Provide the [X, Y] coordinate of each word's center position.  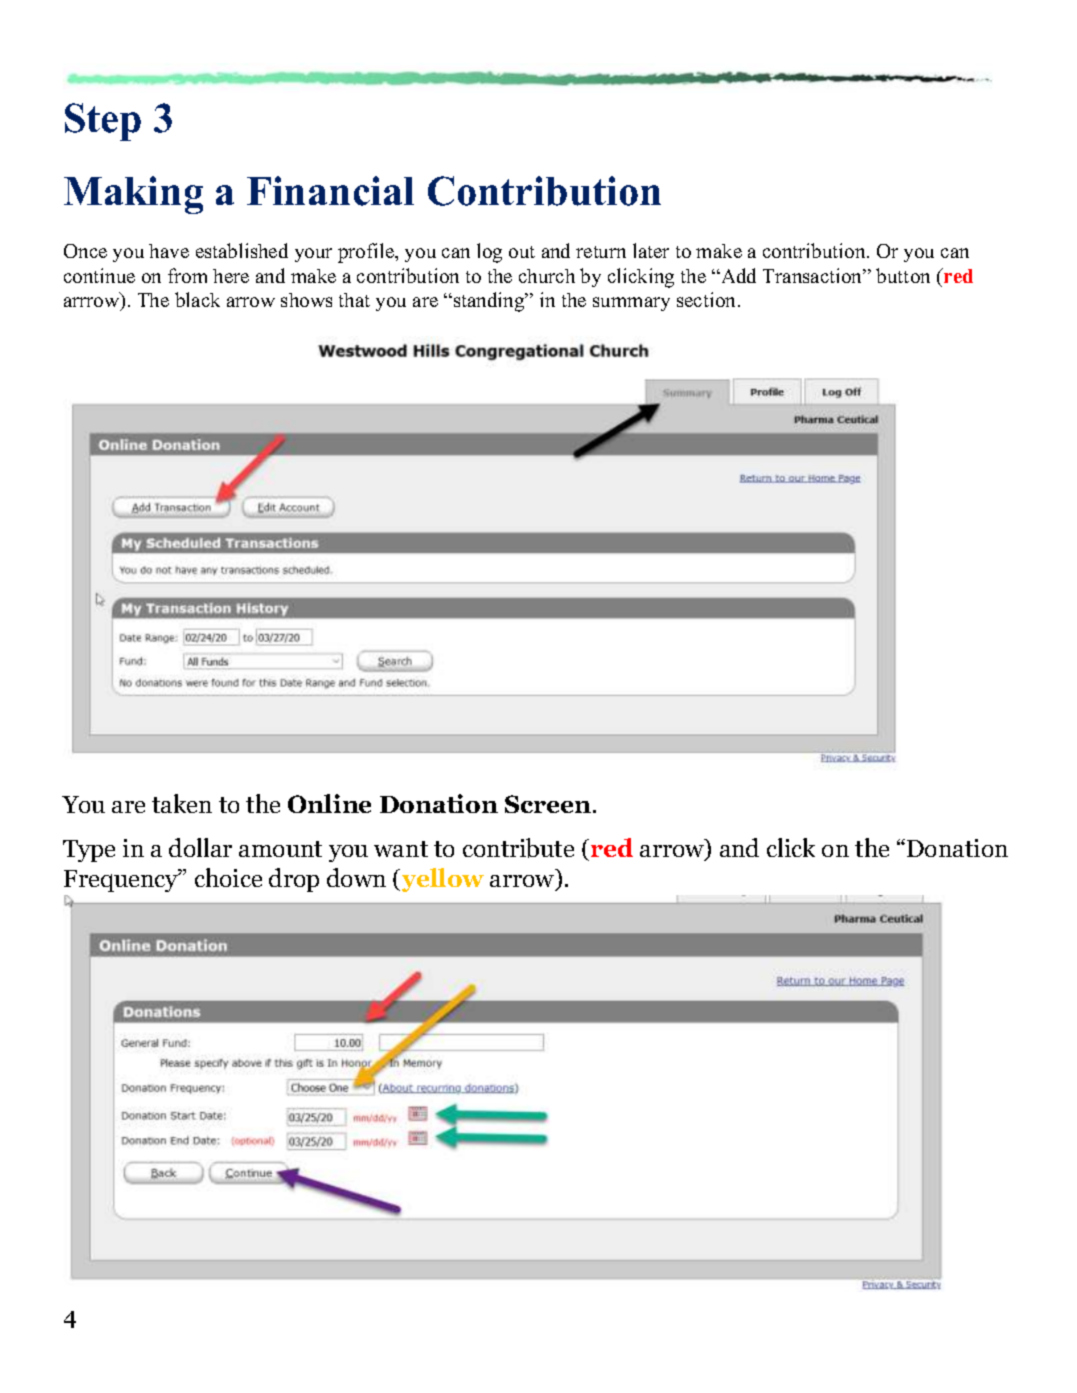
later [651, 250]
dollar [200, 847]
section [708, 299]
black [197, 299]
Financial [330, 191]
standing [490, 302]
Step [103, 122]
